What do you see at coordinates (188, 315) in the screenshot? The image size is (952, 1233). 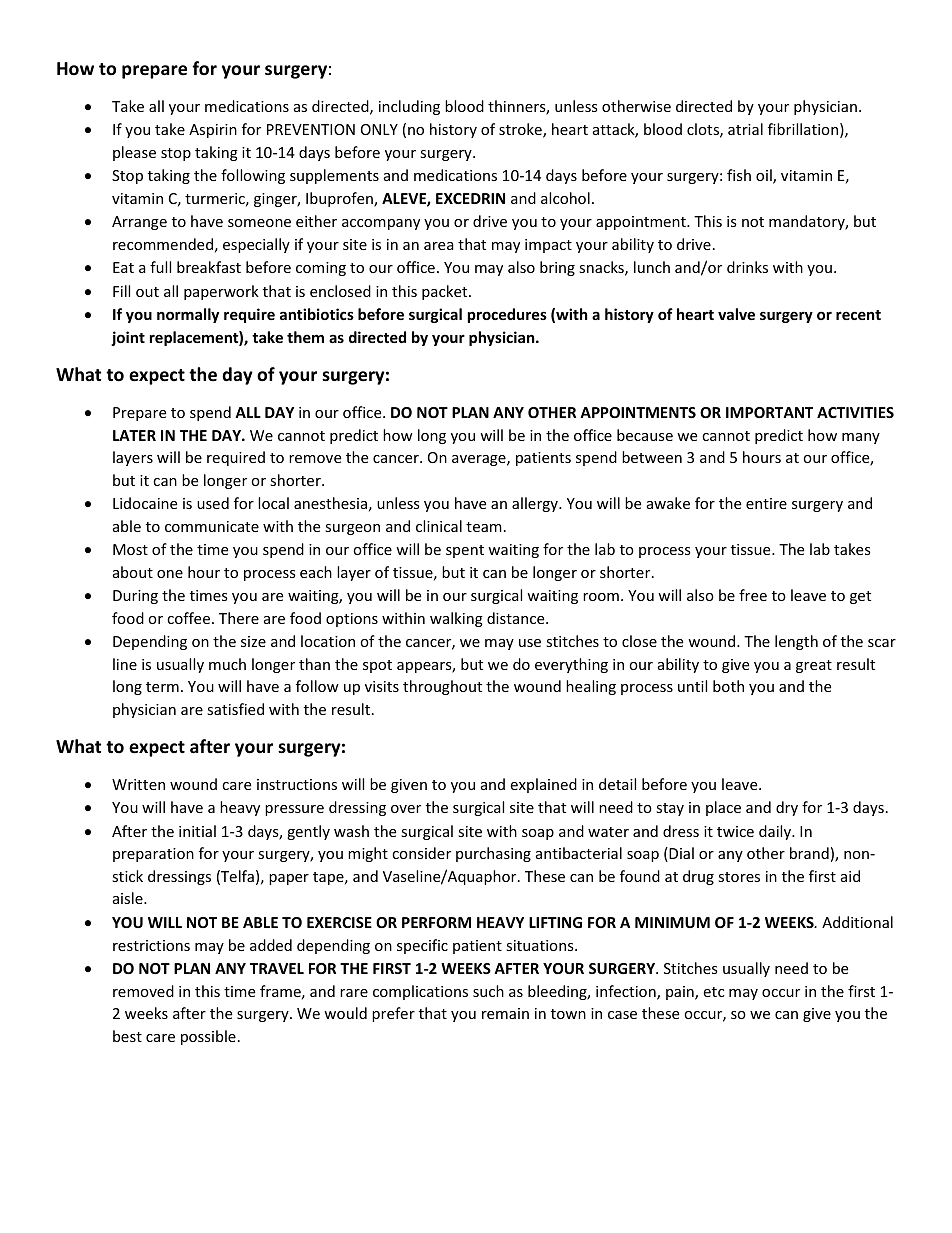 I see `normally` at bounding box center [188, 315].
